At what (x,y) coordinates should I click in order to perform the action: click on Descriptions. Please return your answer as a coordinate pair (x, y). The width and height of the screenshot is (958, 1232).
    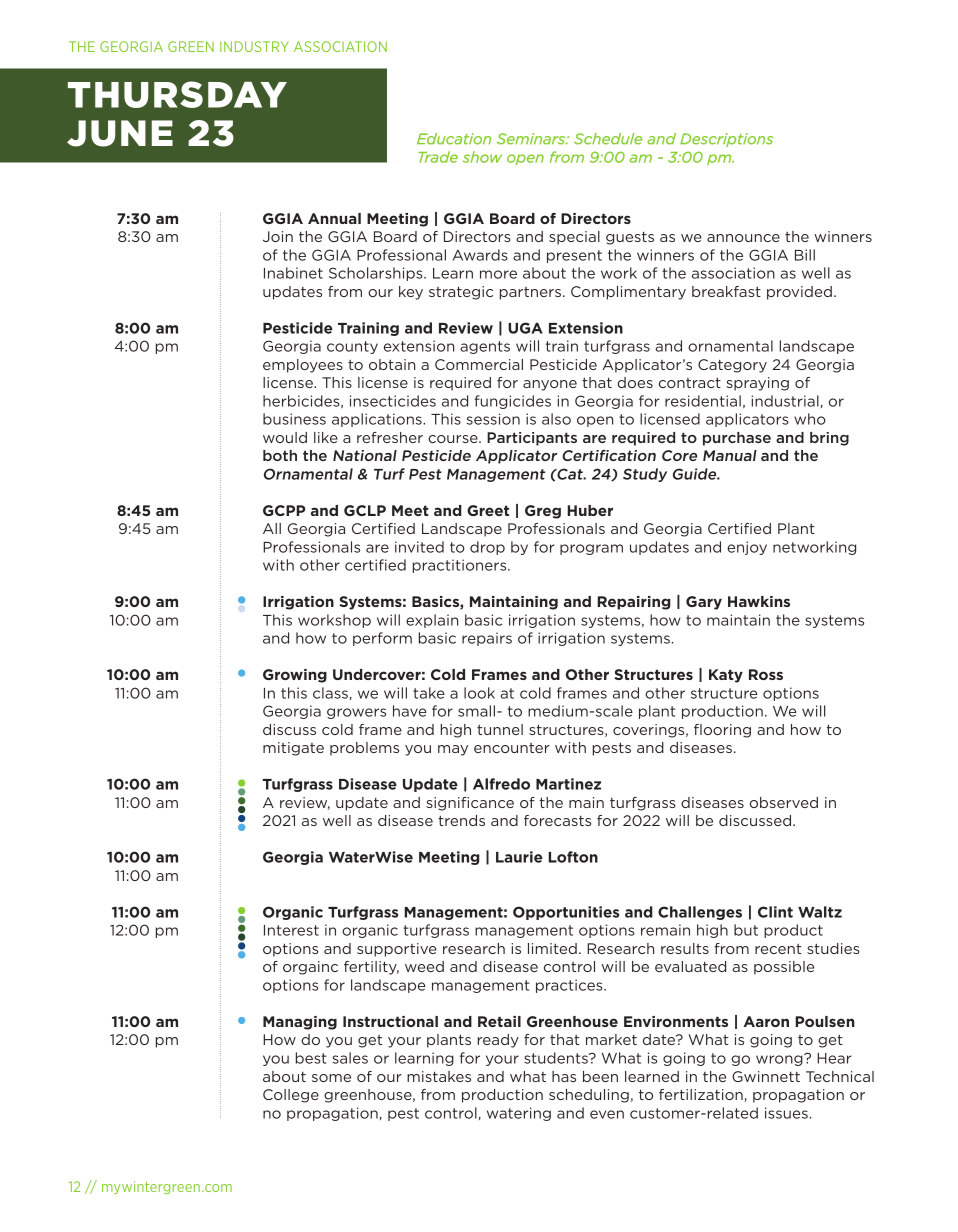
    Looking at the image, I should click on (727, 140).
